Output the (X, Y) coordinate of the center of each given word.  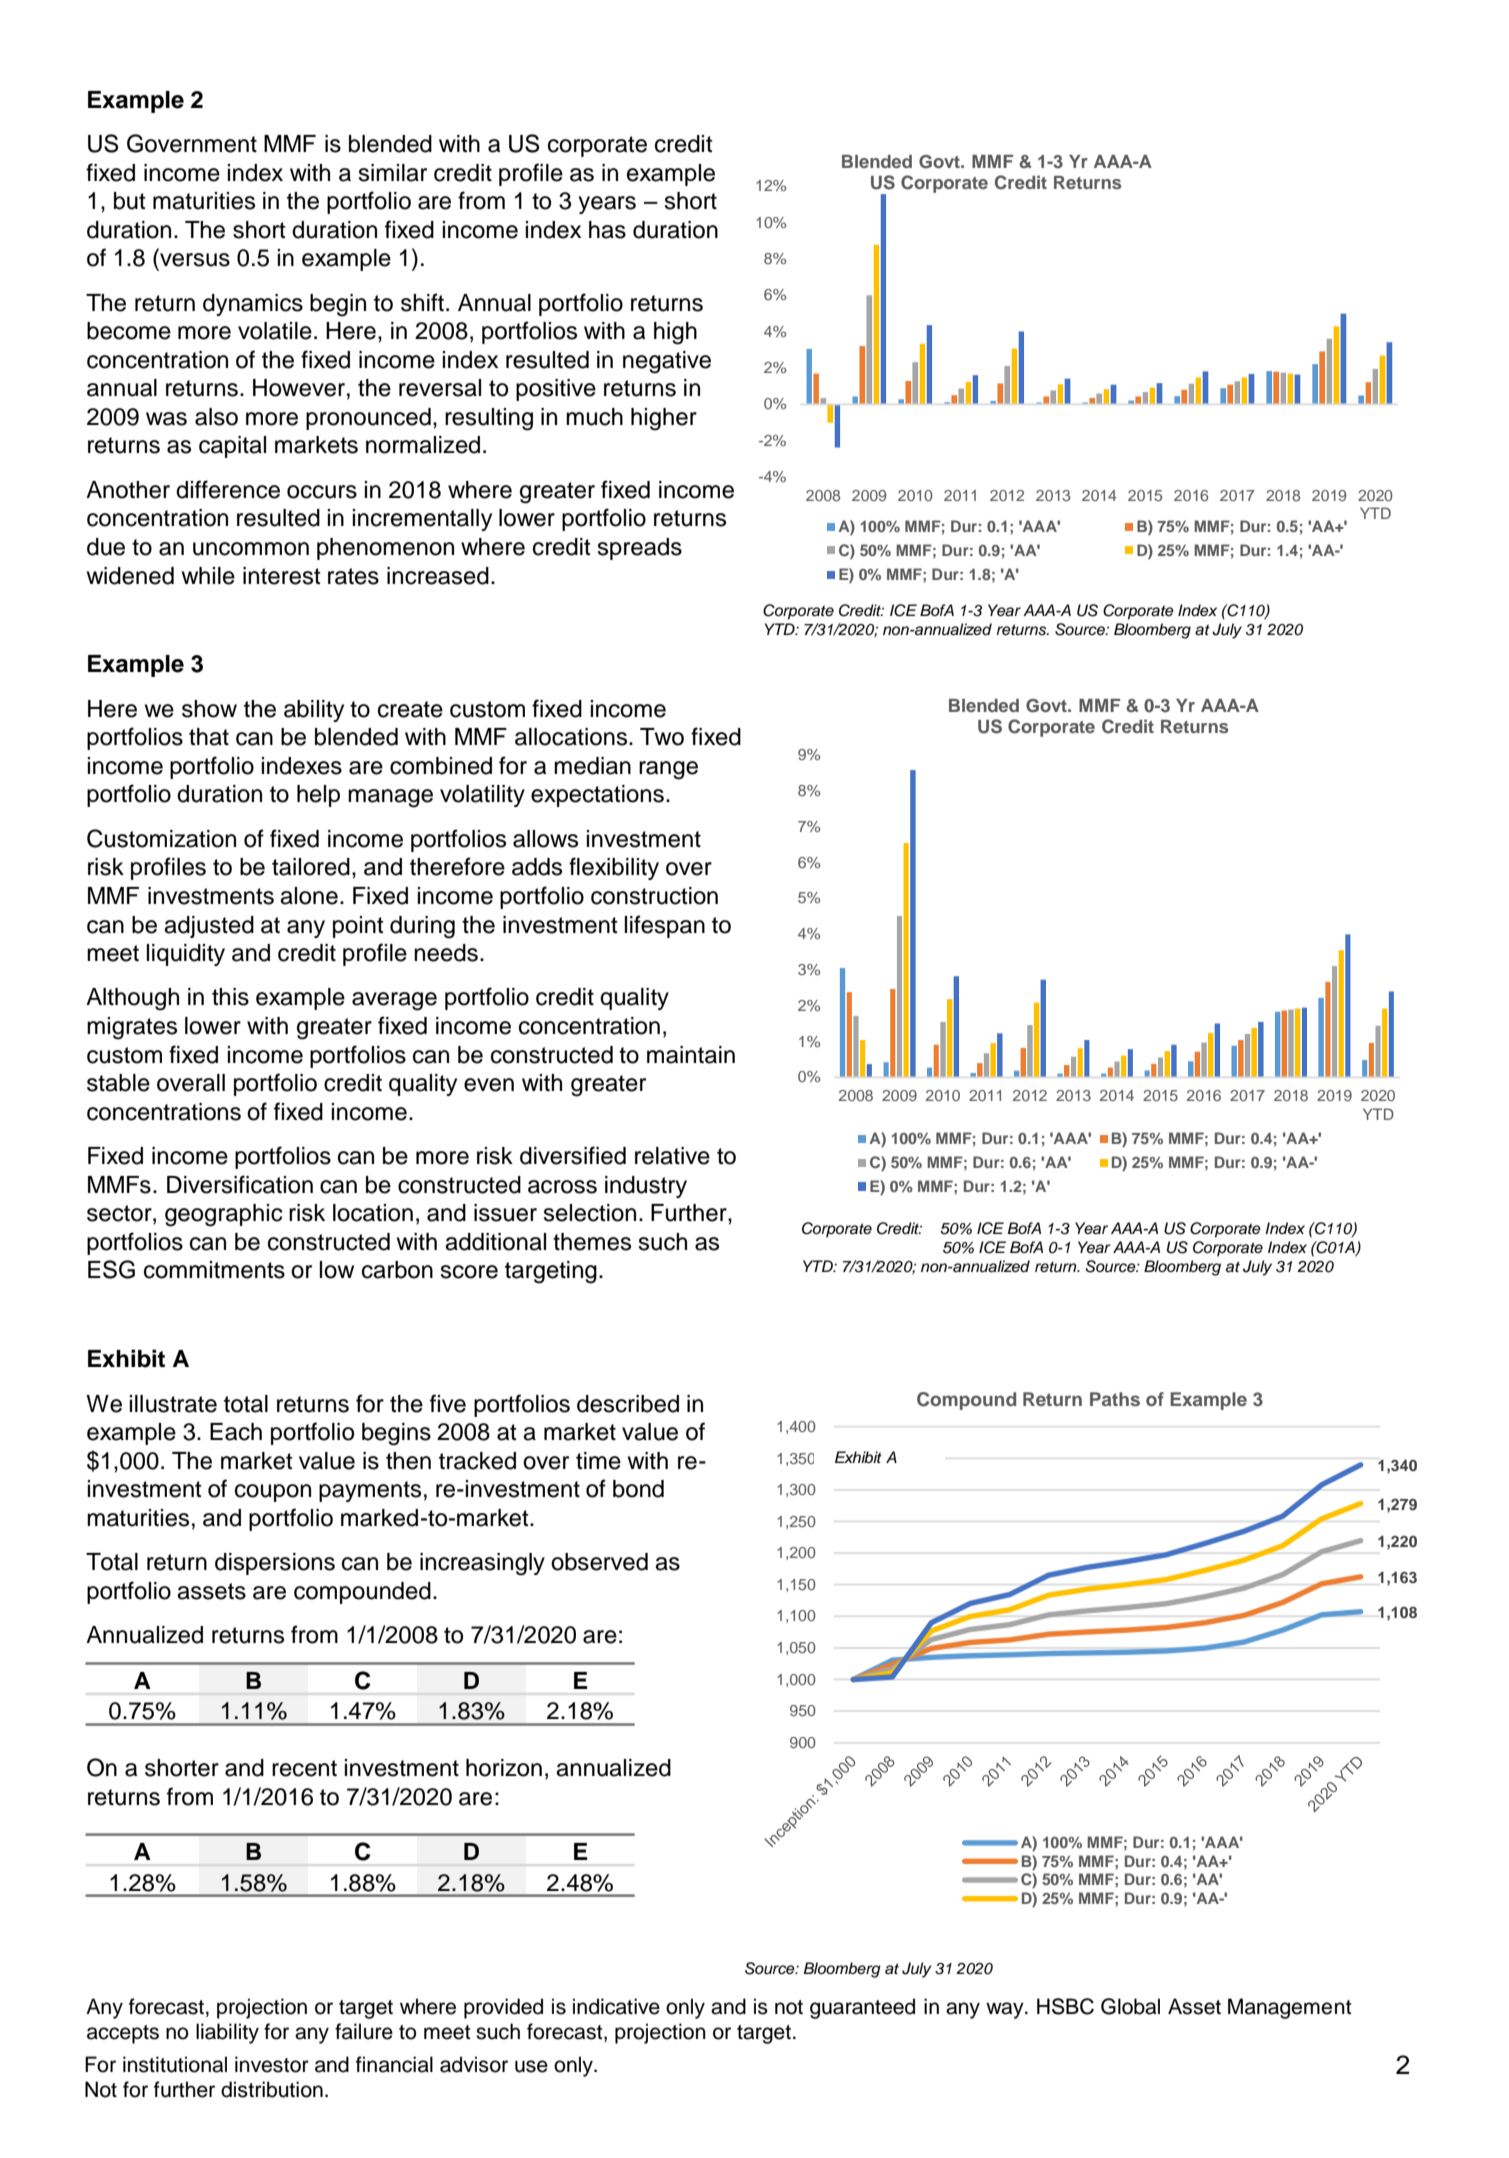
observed (599, 1562)
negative (667, 362)
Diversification (240, 1184)
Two (662, 737)
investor (272, 2064)
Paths (1115, 1399)
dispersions (275, 1564)
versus (195, 260)
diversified (573, 1155)
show (209, 709)
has (607, 230)
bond (638, 1489)
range (668, 770)
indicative (616, 2006)
